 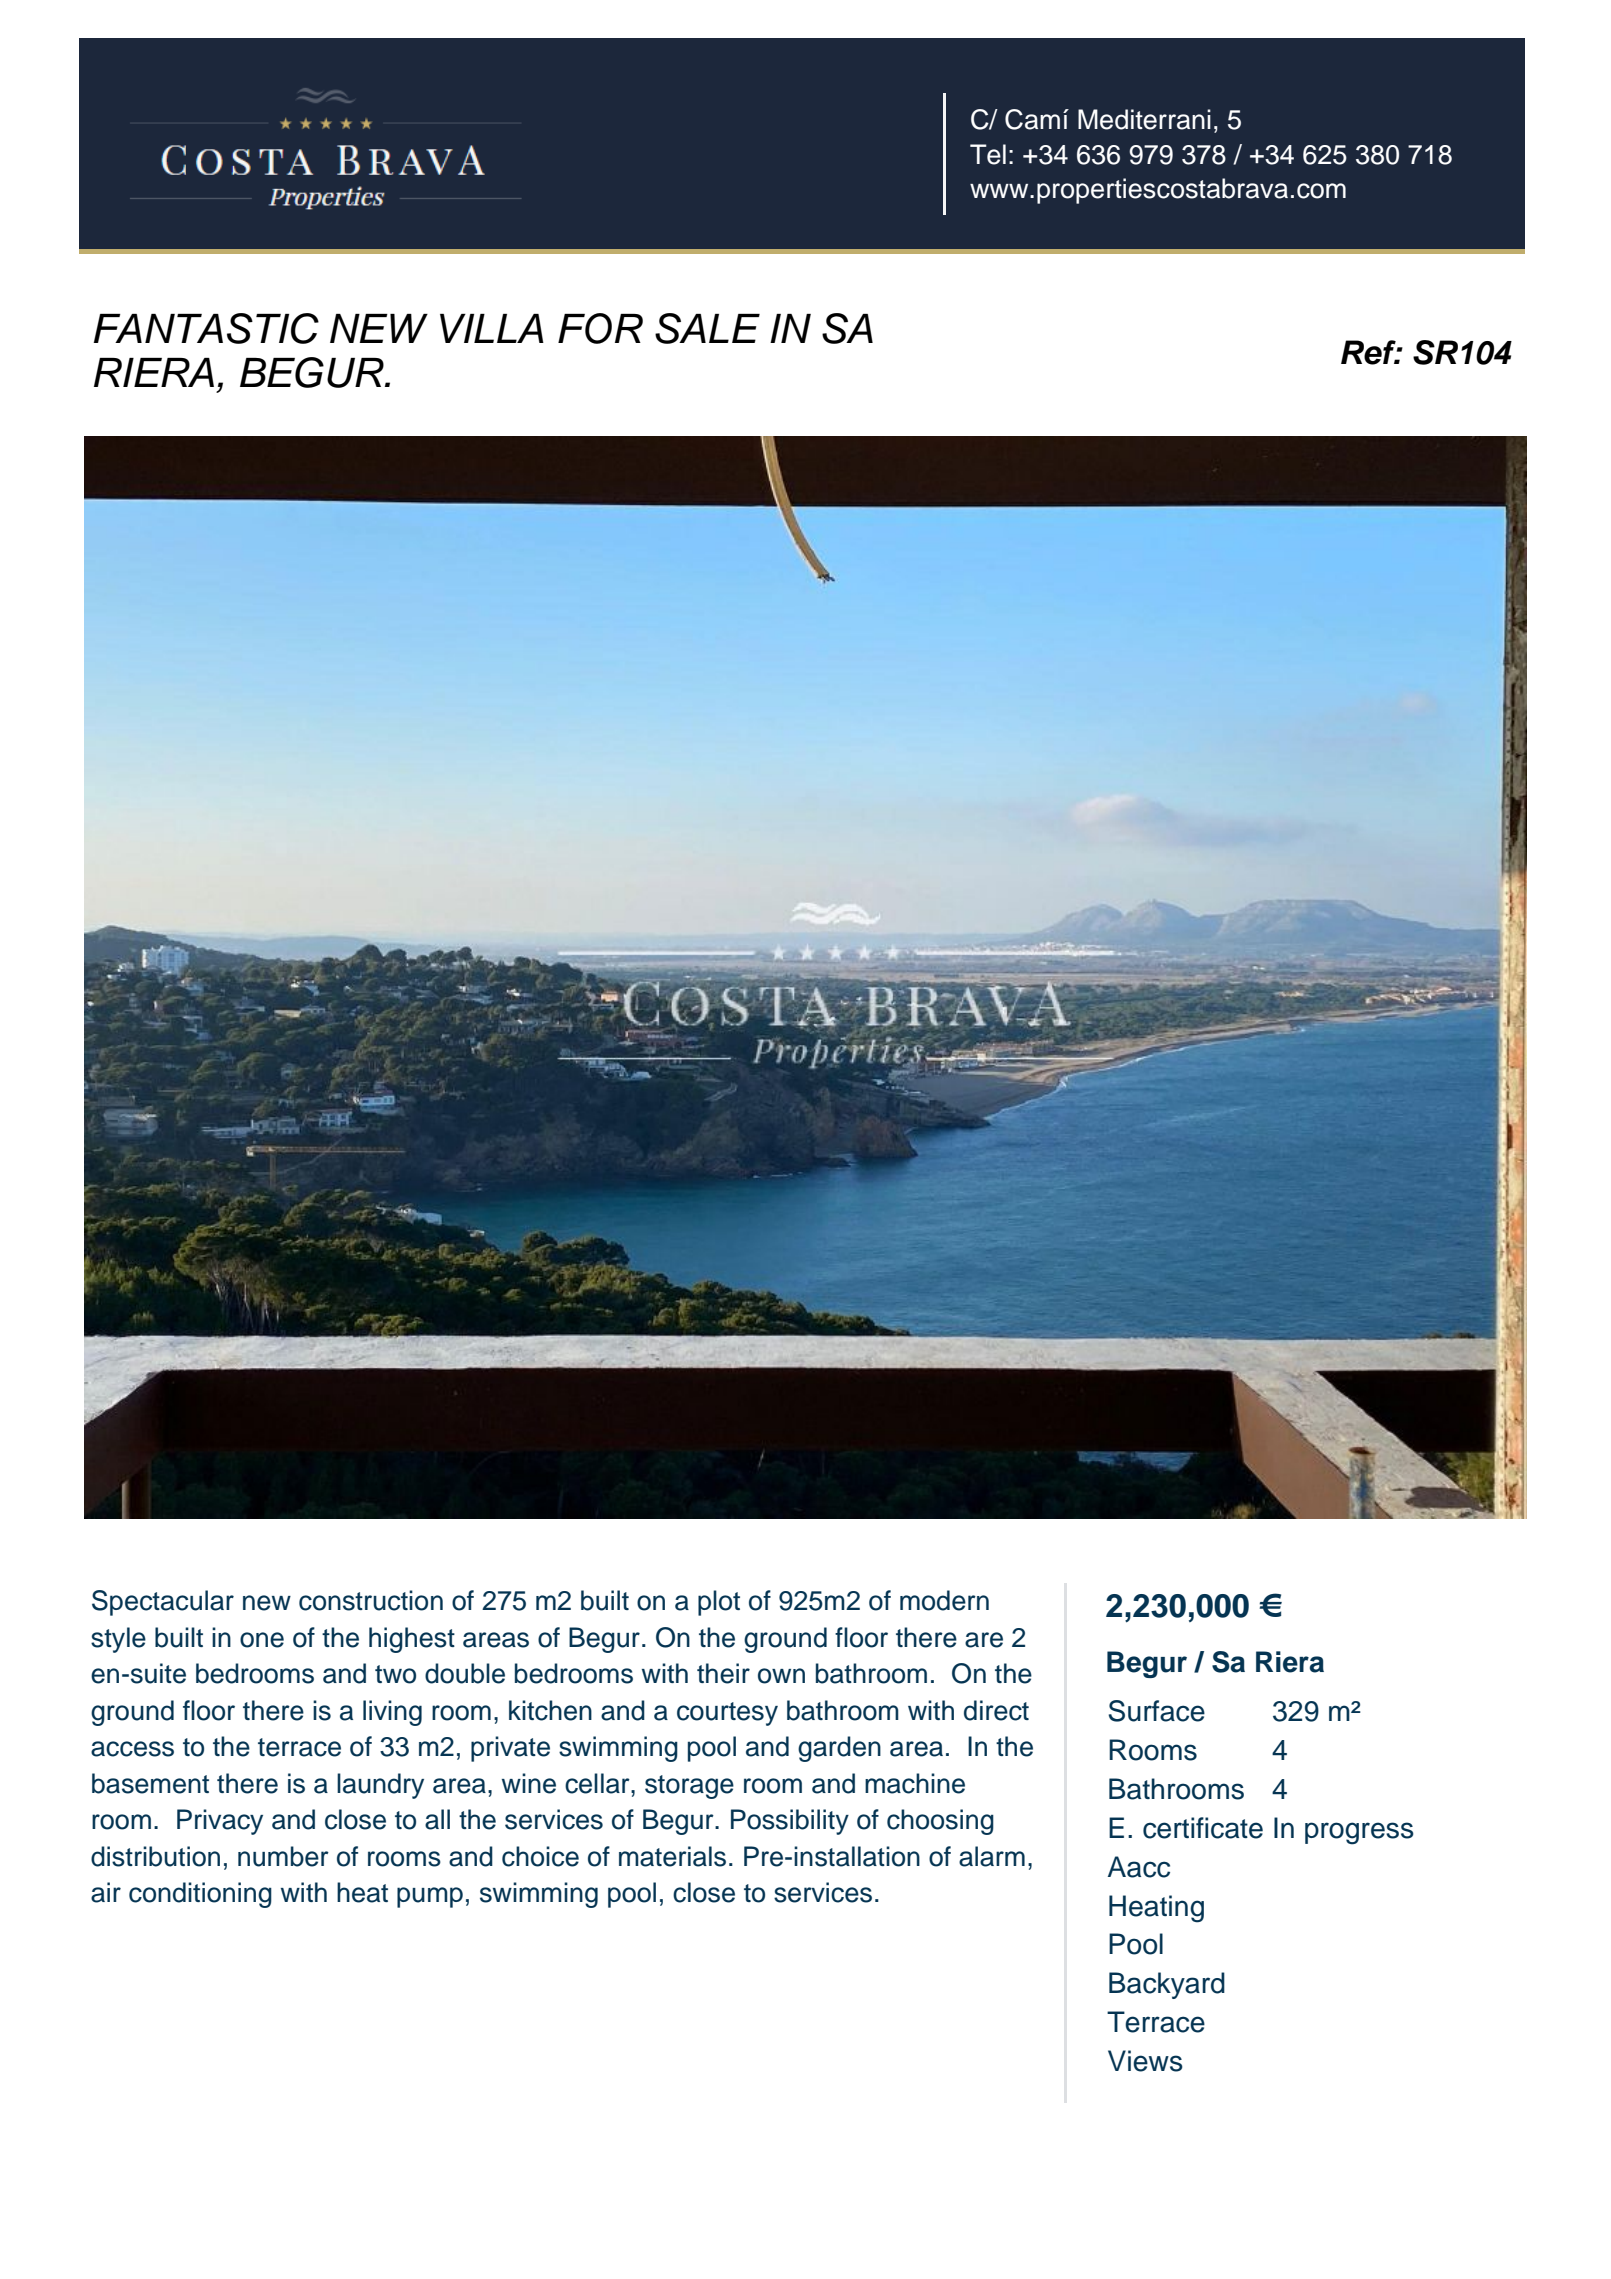 What do you see at coordinates (206, 328) in the screenshot?
I see `FANTASTIC` at bounding box center [206, 328].
